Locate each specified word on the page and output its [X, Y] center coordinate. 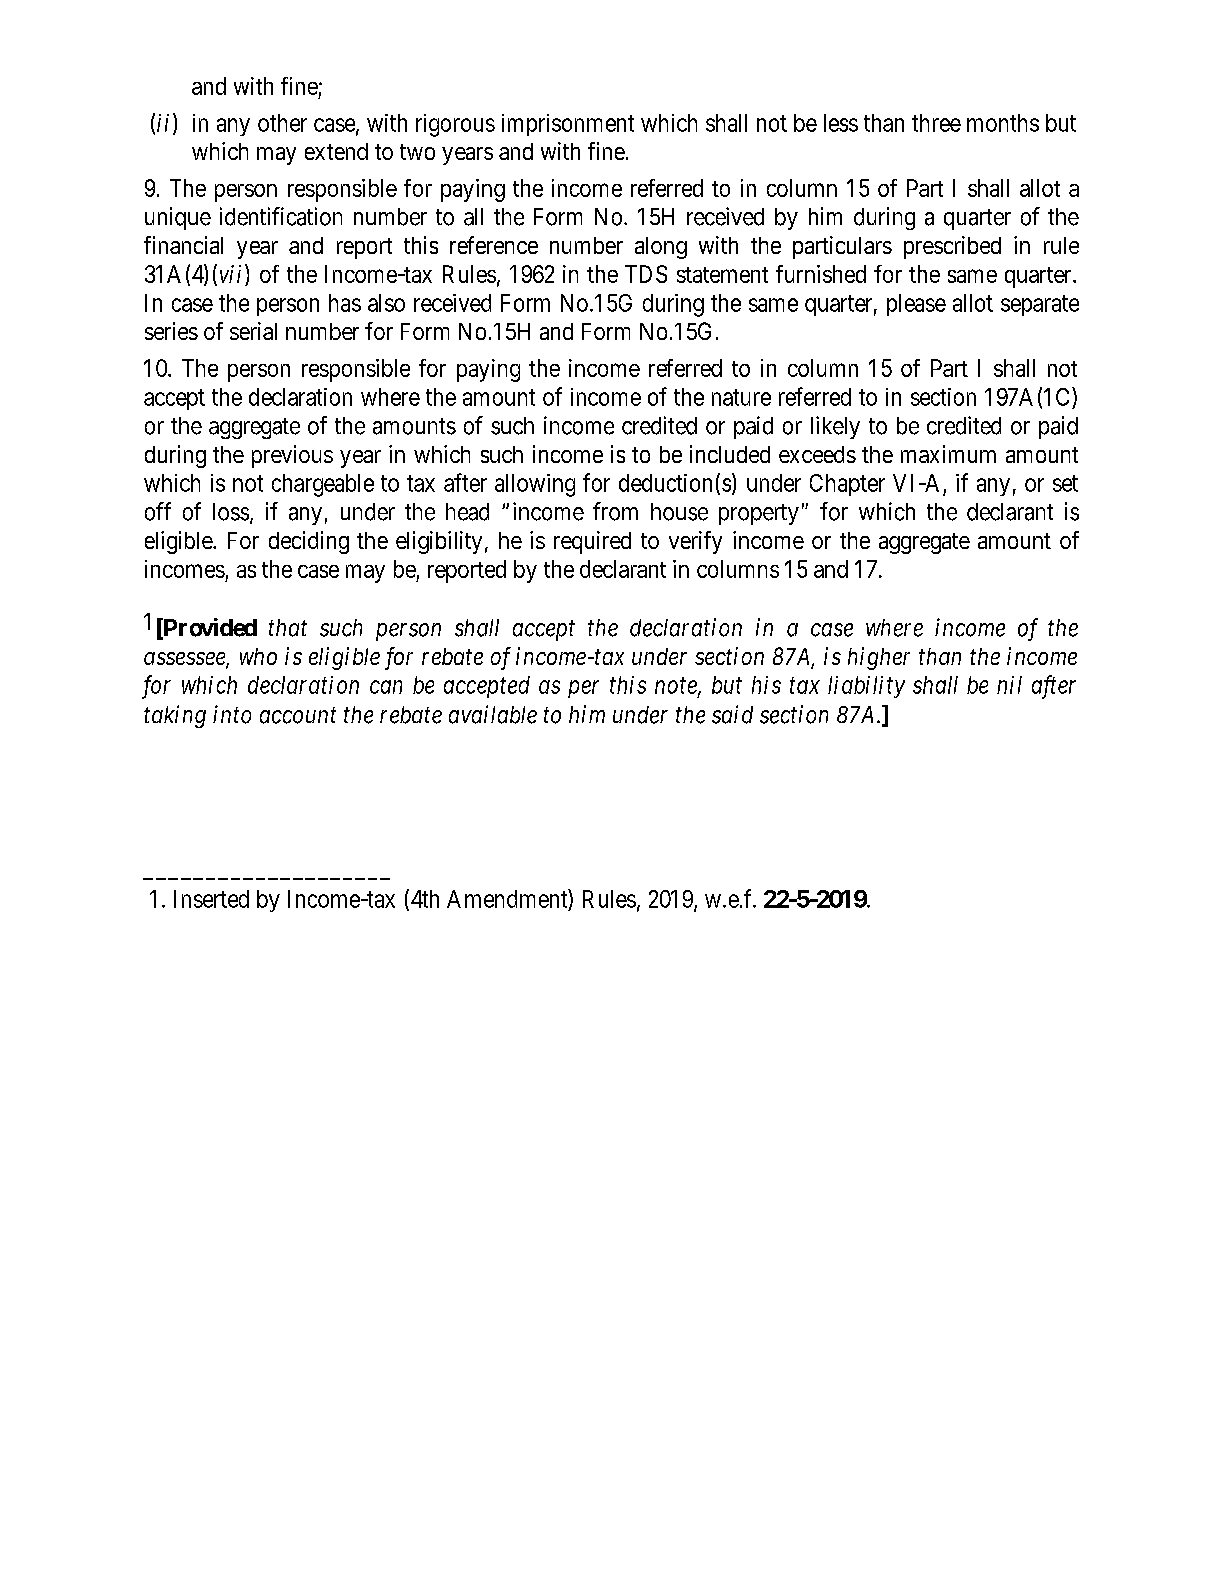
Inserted [211, 899]
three [936, 123]
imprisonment [568, 125]
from [615, 511]
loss [231, 512]
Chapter [847, 485]
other [282, 123]
